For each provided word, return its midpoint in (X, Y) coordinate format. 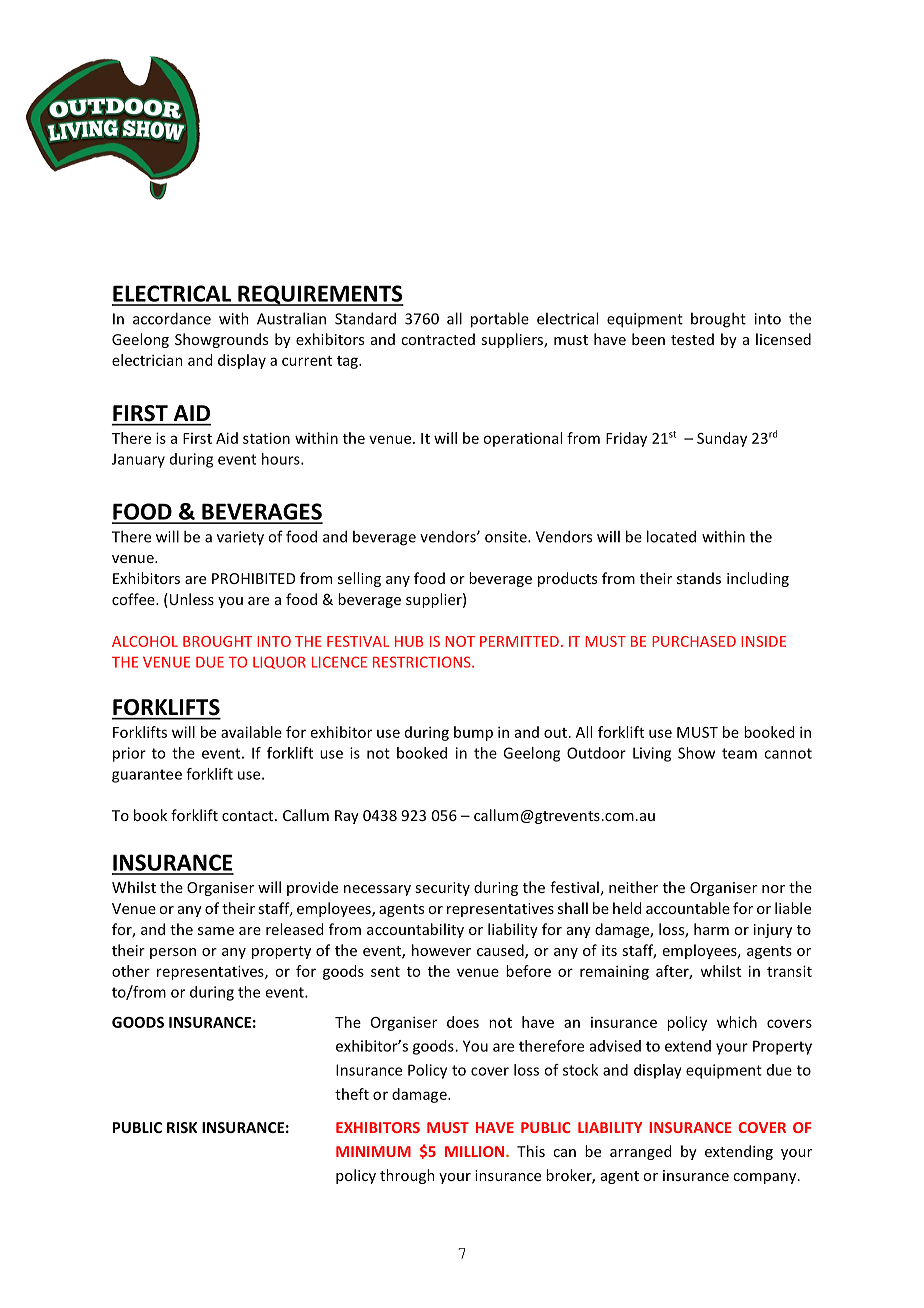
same (216, 931)
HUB (409, 641)
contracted (438, 339)
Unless (190, 600)
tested (692, 339)
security (442, 889)
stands (699, 578)
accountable (688, 908)
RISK (182, 1127)
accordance (172, 318)
